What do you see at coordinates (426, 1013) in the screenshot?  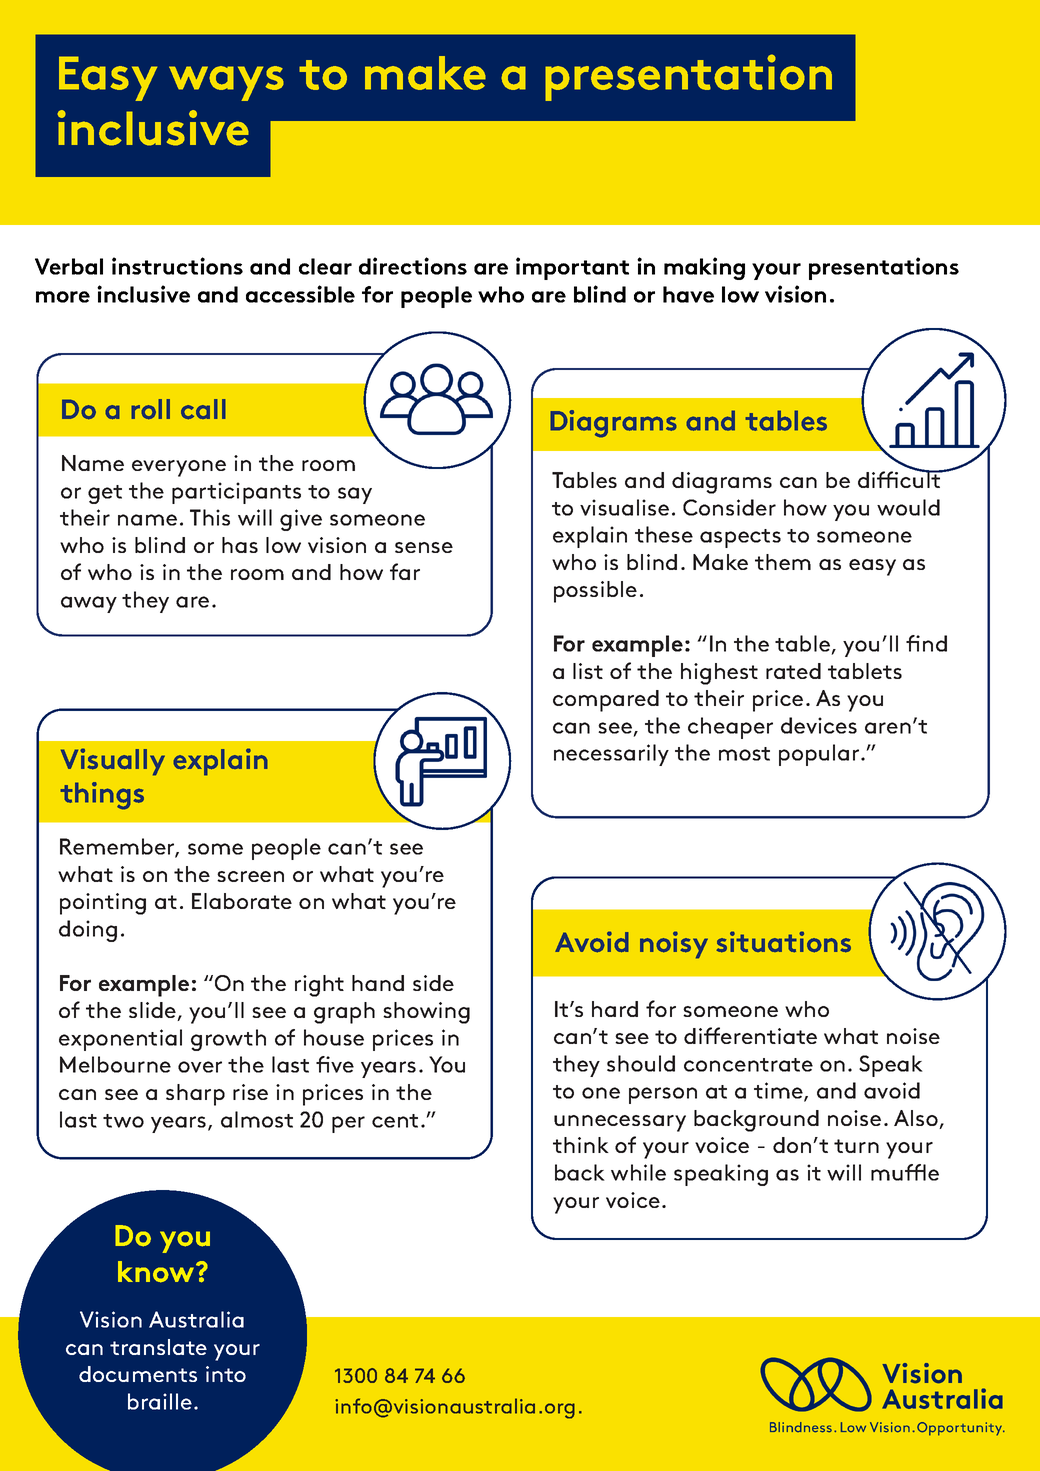 I see `showing` at bounding box center [426, 1013].
